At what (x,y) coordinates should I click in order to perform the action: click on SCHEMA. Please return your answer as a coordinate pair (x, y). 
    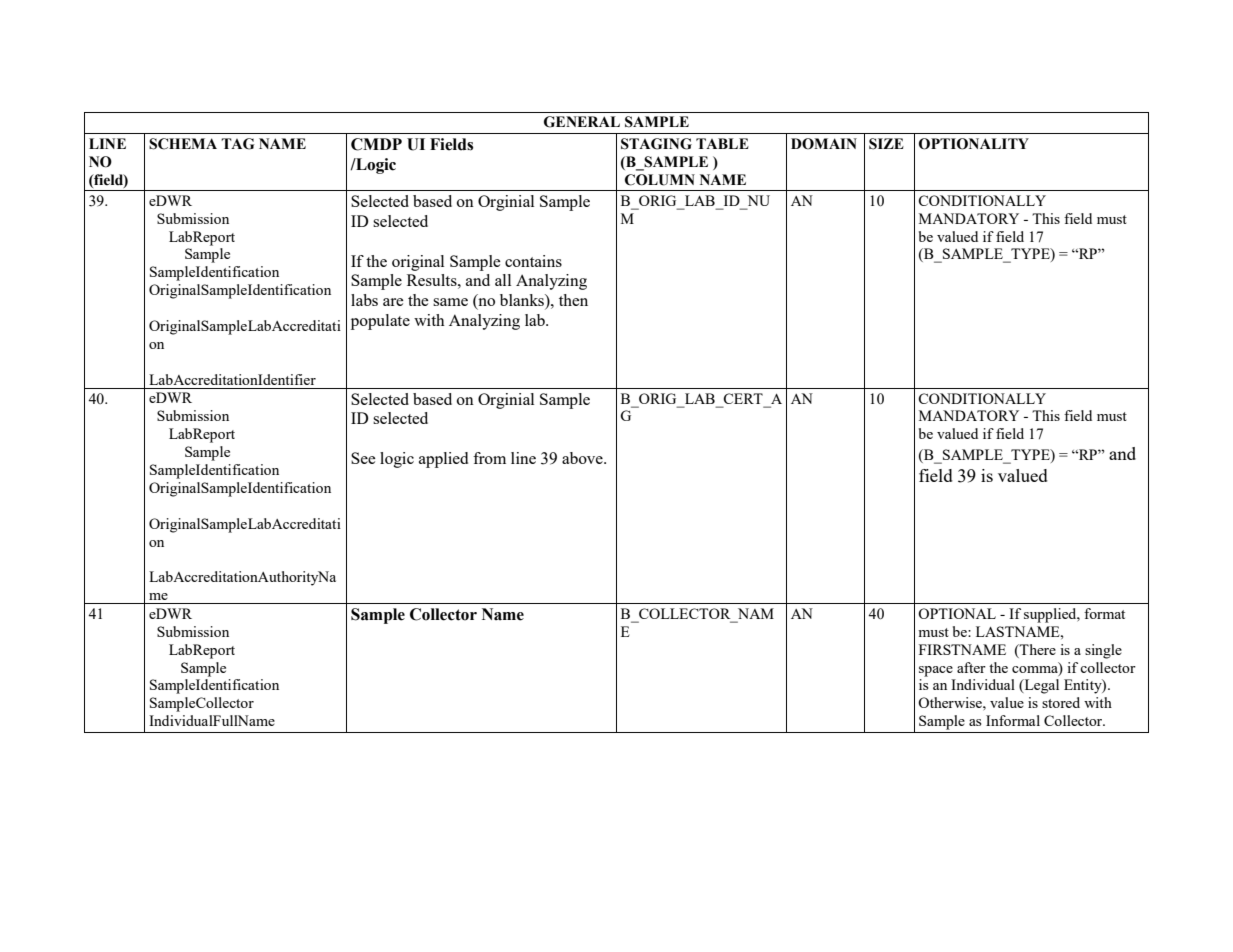
    Looking at the image, I should click on (183, 144).
